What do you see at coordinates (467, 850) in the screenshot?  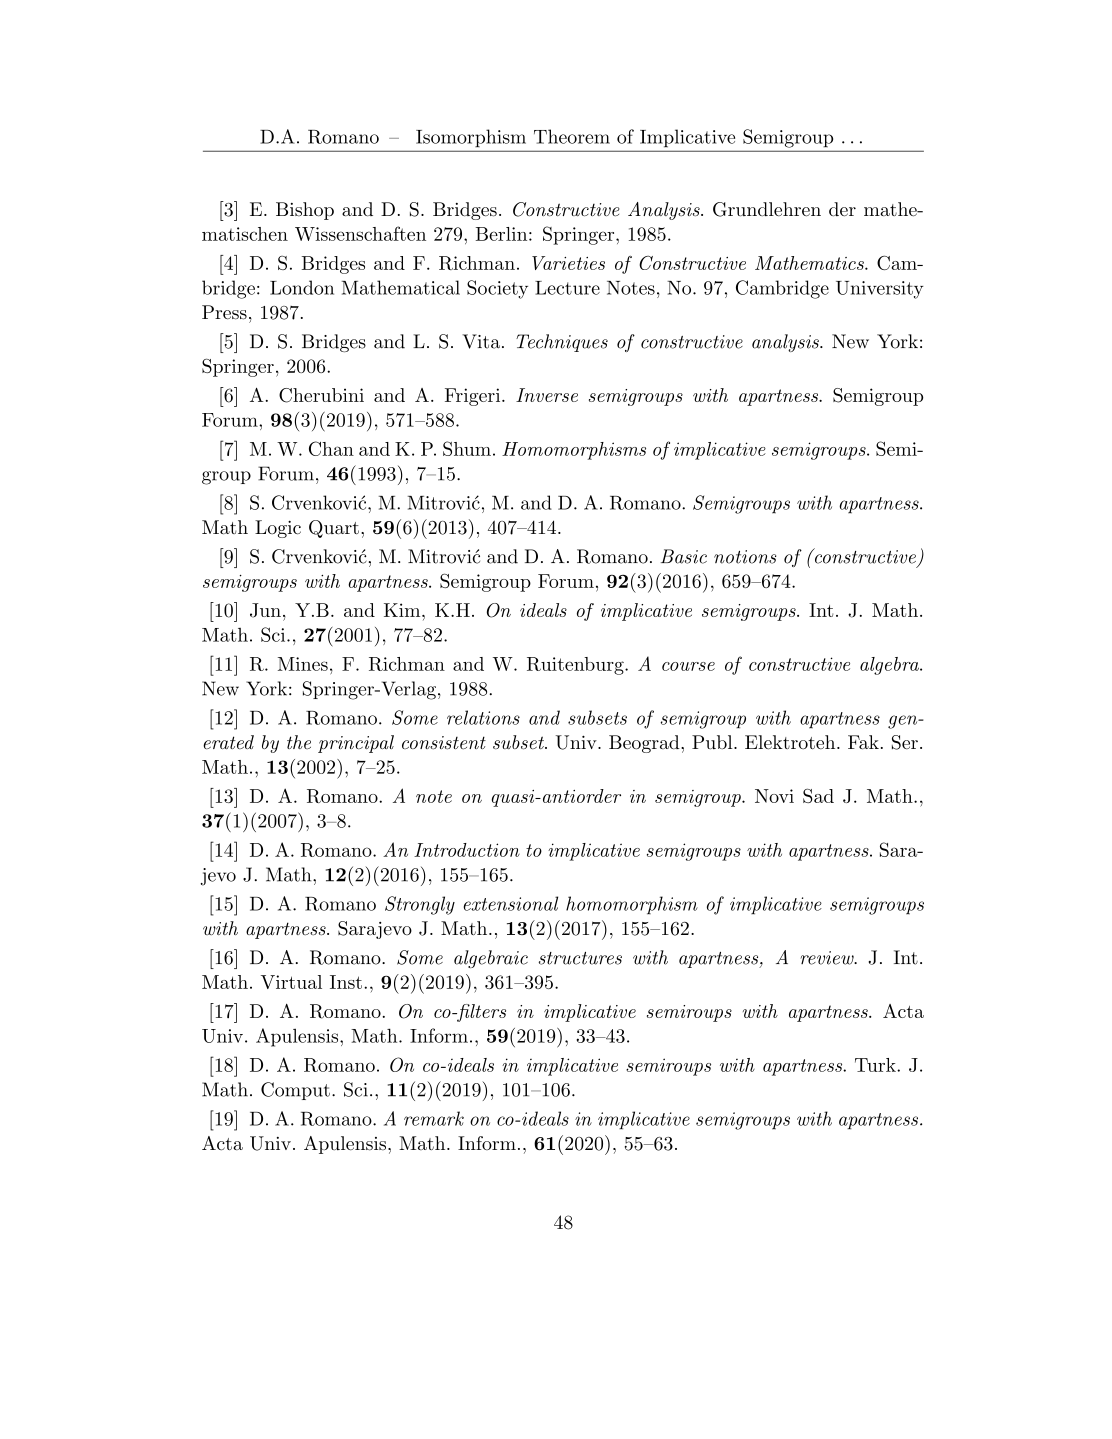 I see `Introduction` at bounding box center [467, 850].
